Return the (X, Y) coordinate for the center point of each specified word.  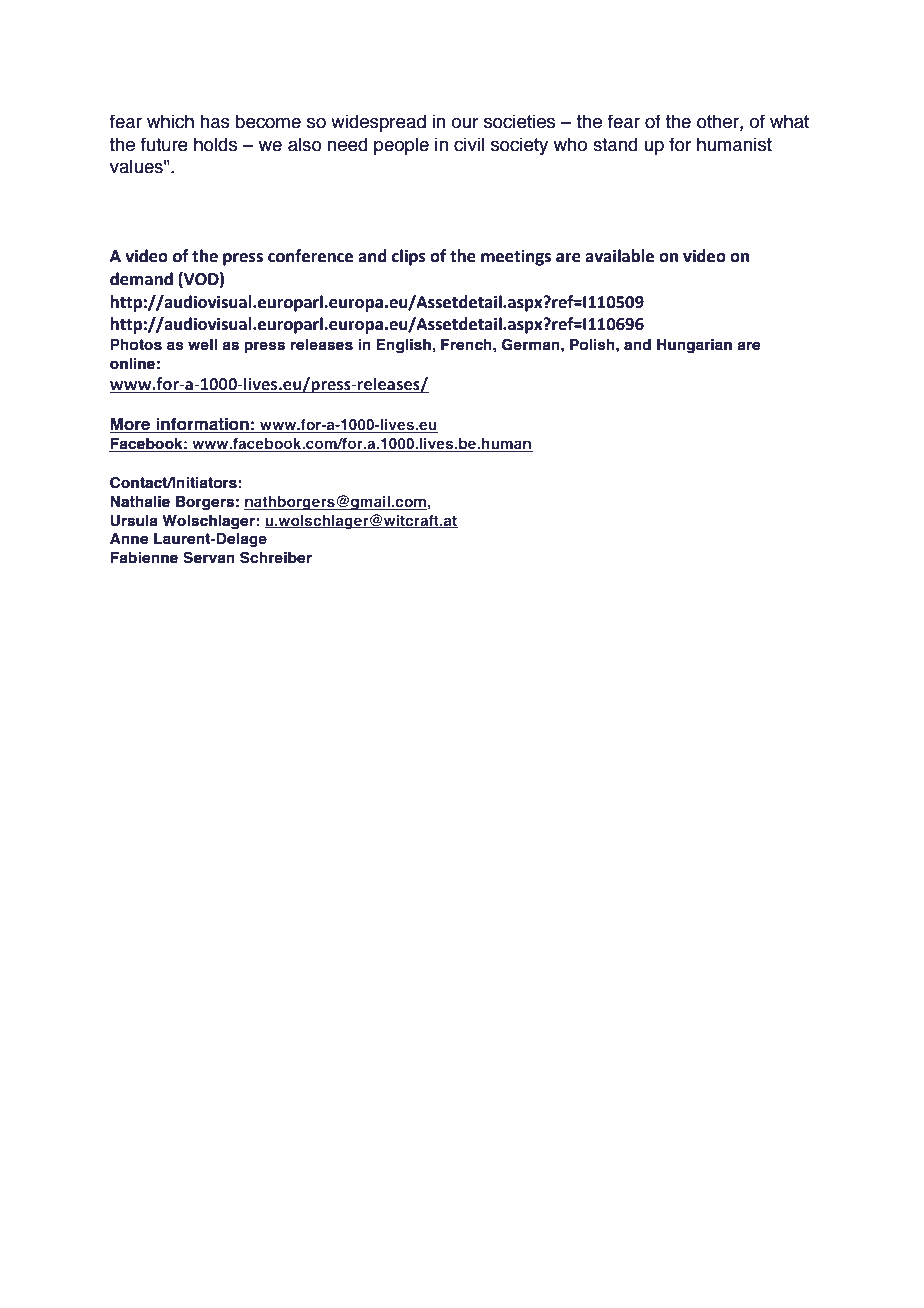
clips (409, 257)
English (404, 346)
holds (215, 144)
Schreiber (276, 557)
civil (469, 144)
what (789, 121)
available (619, 256)
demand (141, 279)
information (203, 425)
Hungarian (694, 346)
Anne (129, 539)
